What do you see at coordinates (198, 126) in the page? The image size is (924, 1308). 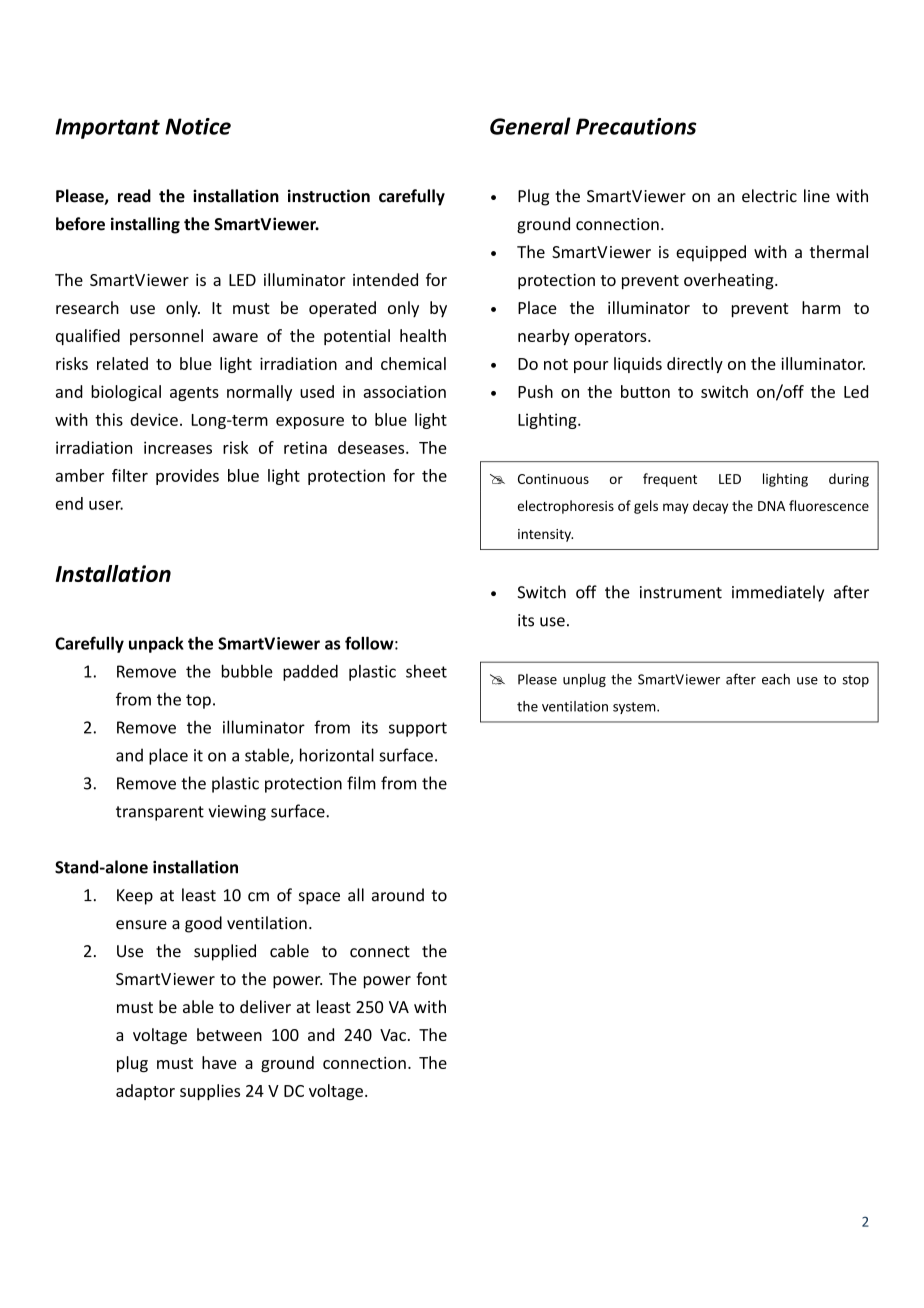 I see `Notice` at bounding box center [198, 126].
